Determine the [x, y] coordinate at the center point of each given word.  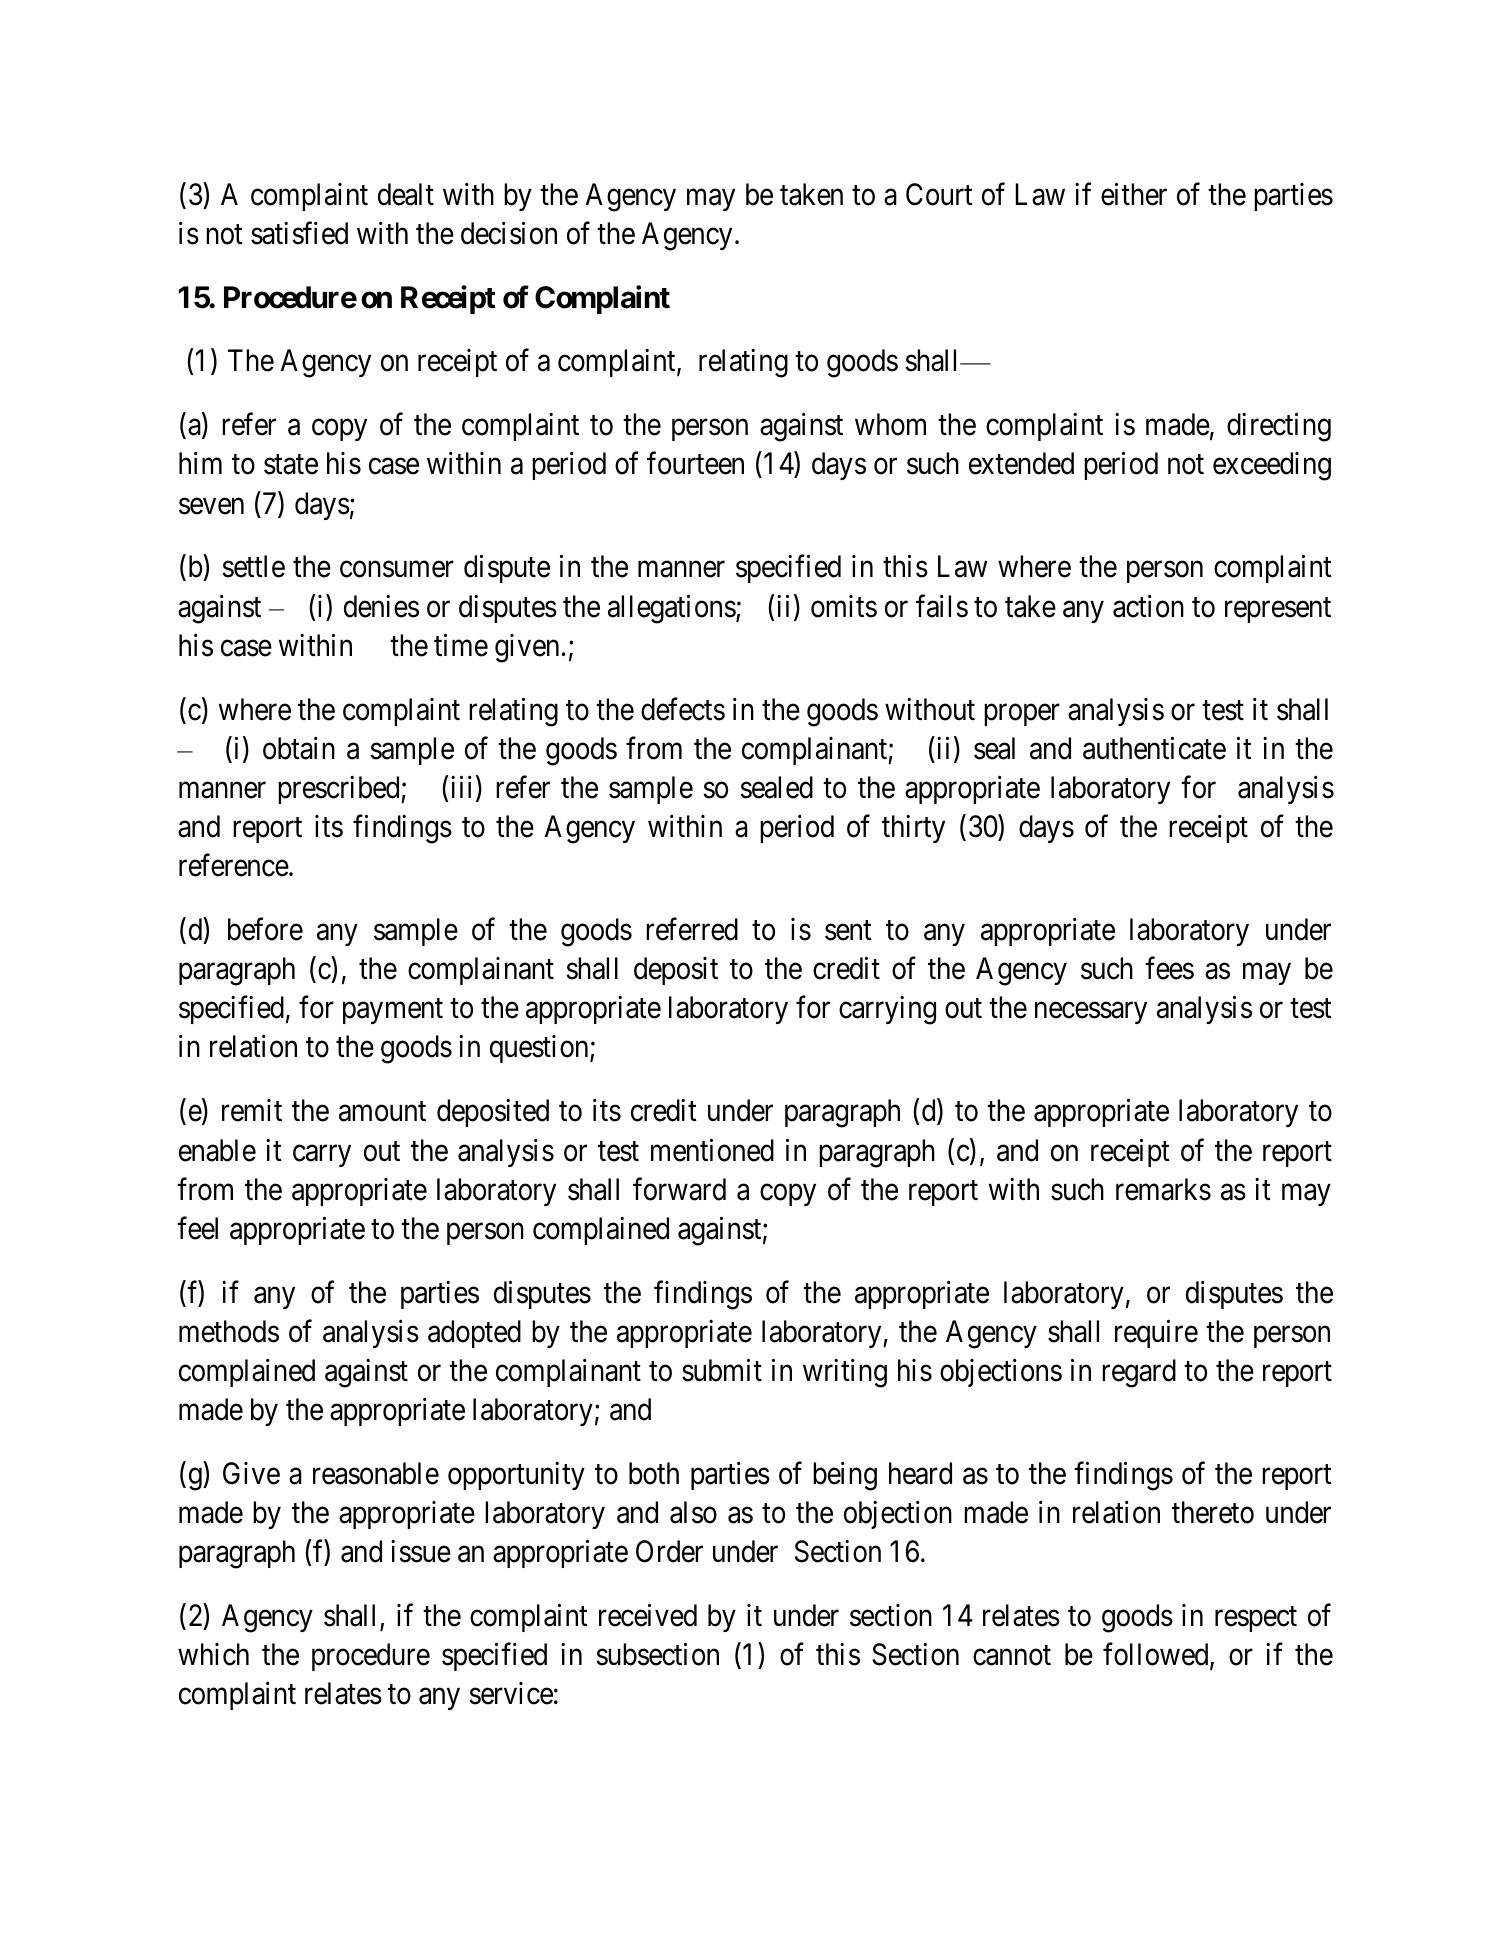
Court [939, 194]
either [1134, 194]
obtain [299, 748]
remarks [1163, 1189]
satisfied [299, 233]
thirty [913, 829]
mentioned [712, 1150]
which [213, 1654]
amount [382, 1112]
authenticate [1154, 748]
